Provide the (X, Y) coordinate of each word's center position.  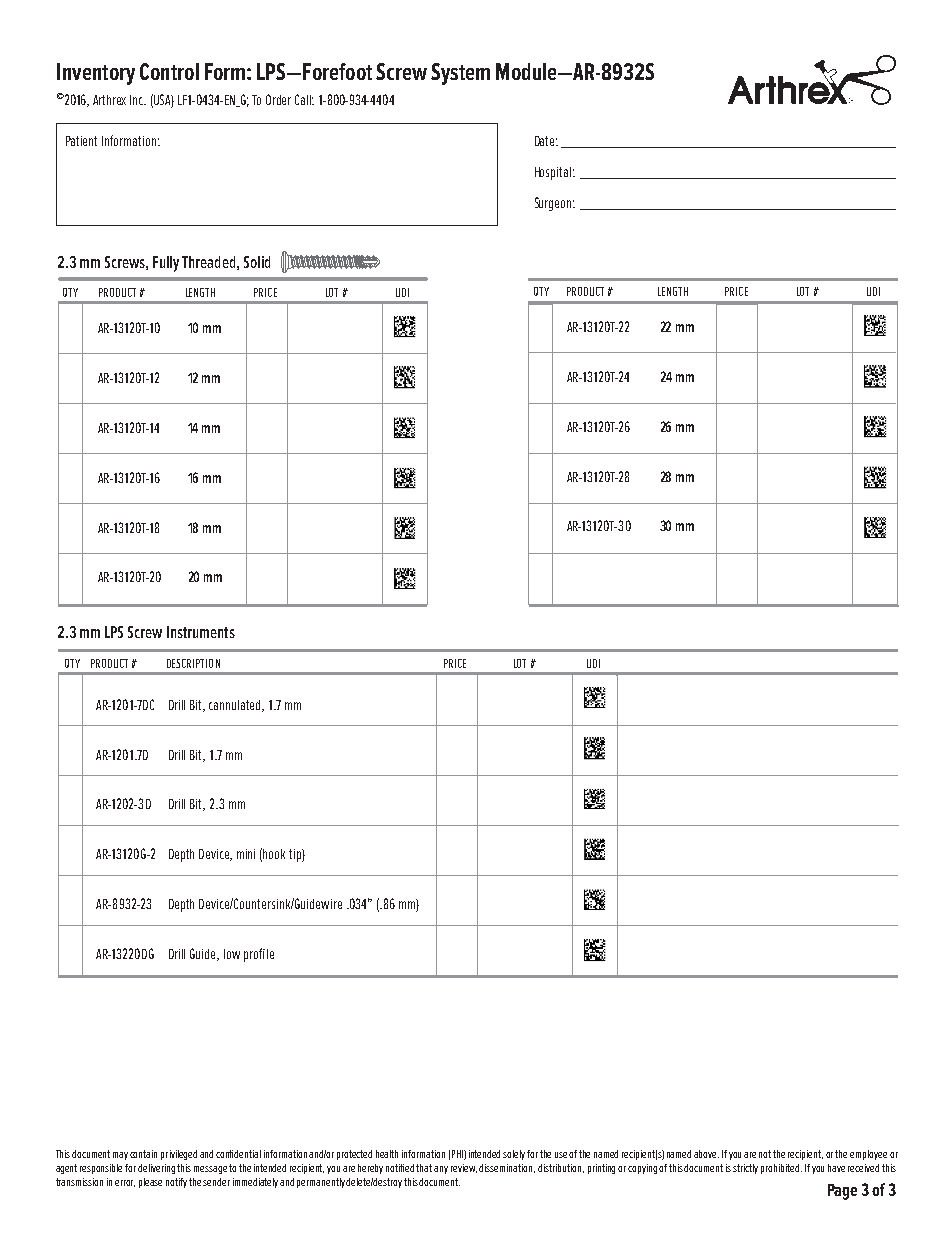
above (706, 1154)
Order (278, 99)
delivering (158, 1169)
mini (246, 854)
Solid (257, 262)
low (232, 954)
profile (259, 955)
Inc (138, 100)
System (460, 74)
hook (274, 854)
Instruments (201, 632)
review (464, 1168)
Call (304, 99)
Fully (166, 264)
